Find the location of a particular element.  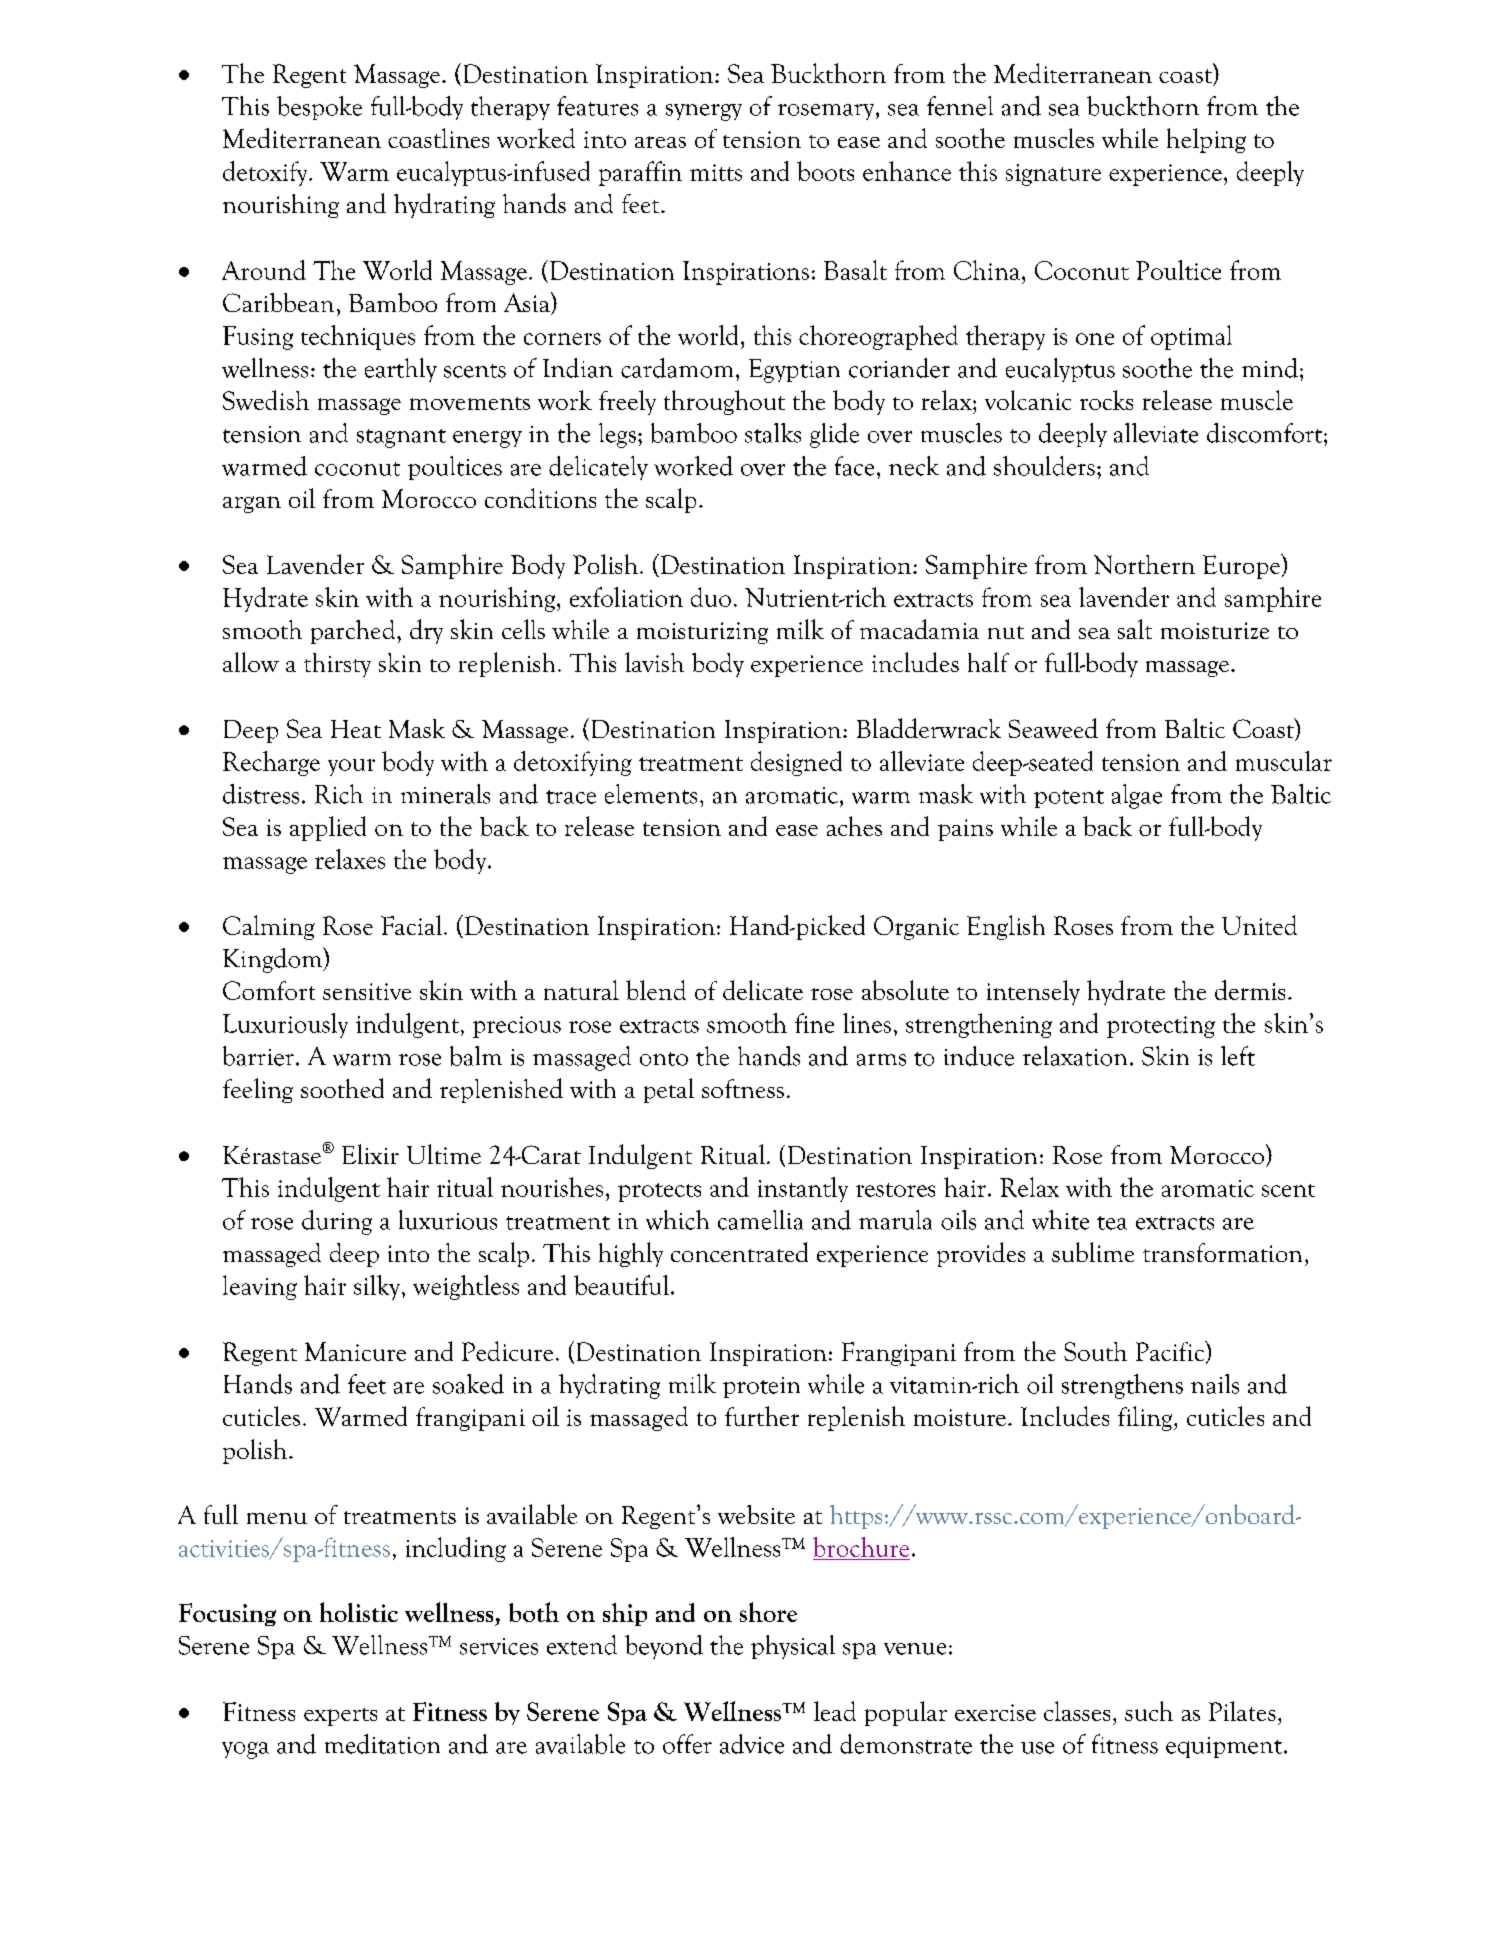

bespoke is located at coordinates (319, 108).
